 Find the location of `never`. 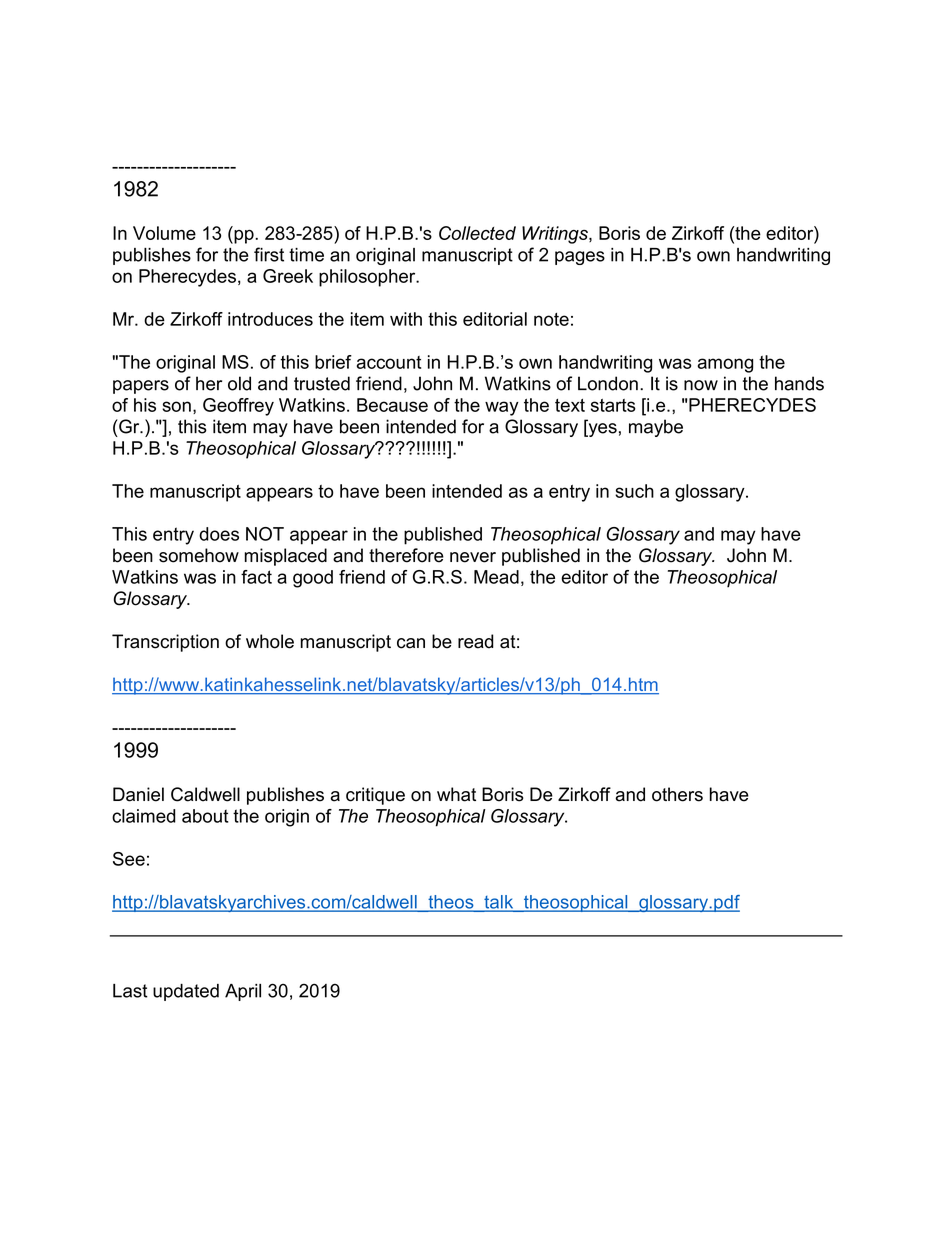

never is located at coordinates (473, 557).
